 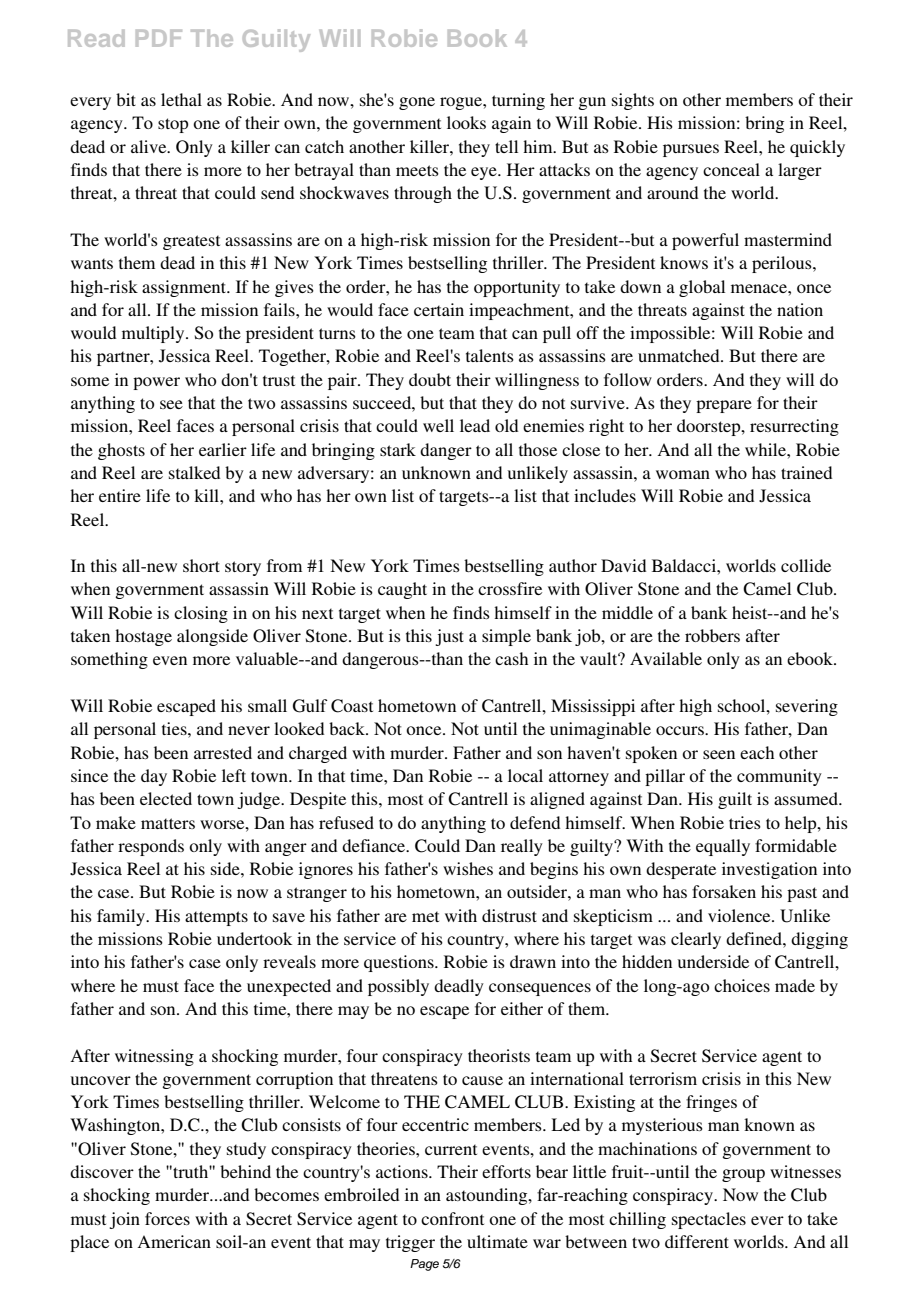 What do you see at coordinates (439, 309) in the image?
I see `certain` at bounding box center [439, 309].
